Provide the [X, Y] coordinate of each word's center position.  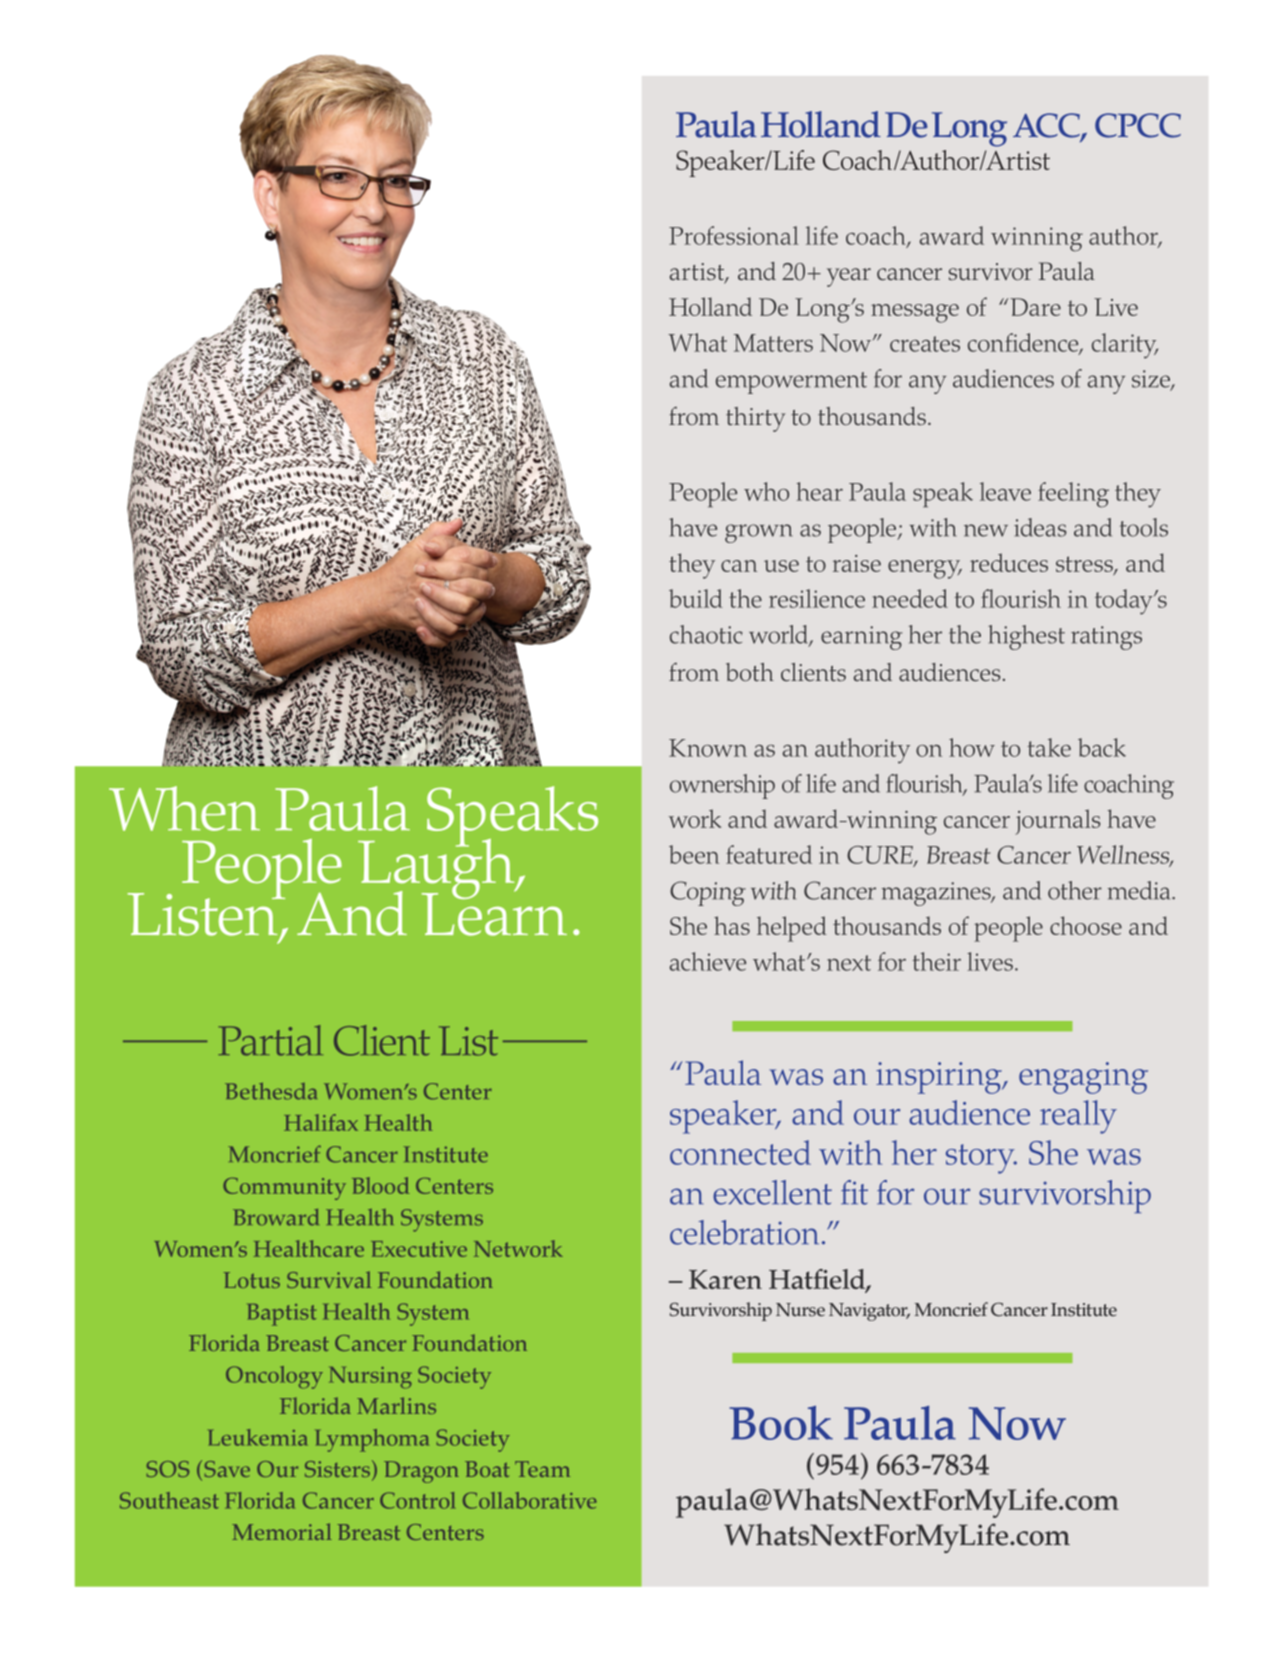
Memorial [282, 1531]
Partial [270, 1040]
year [849, 277]
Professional [734, 235]
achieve [708, 961]
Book [781, 1423]
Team [542, 1469]
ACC [1047, 126]
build [696, 598]
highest [1026, 637]
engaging [1083, 1078]
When [184, 808]
